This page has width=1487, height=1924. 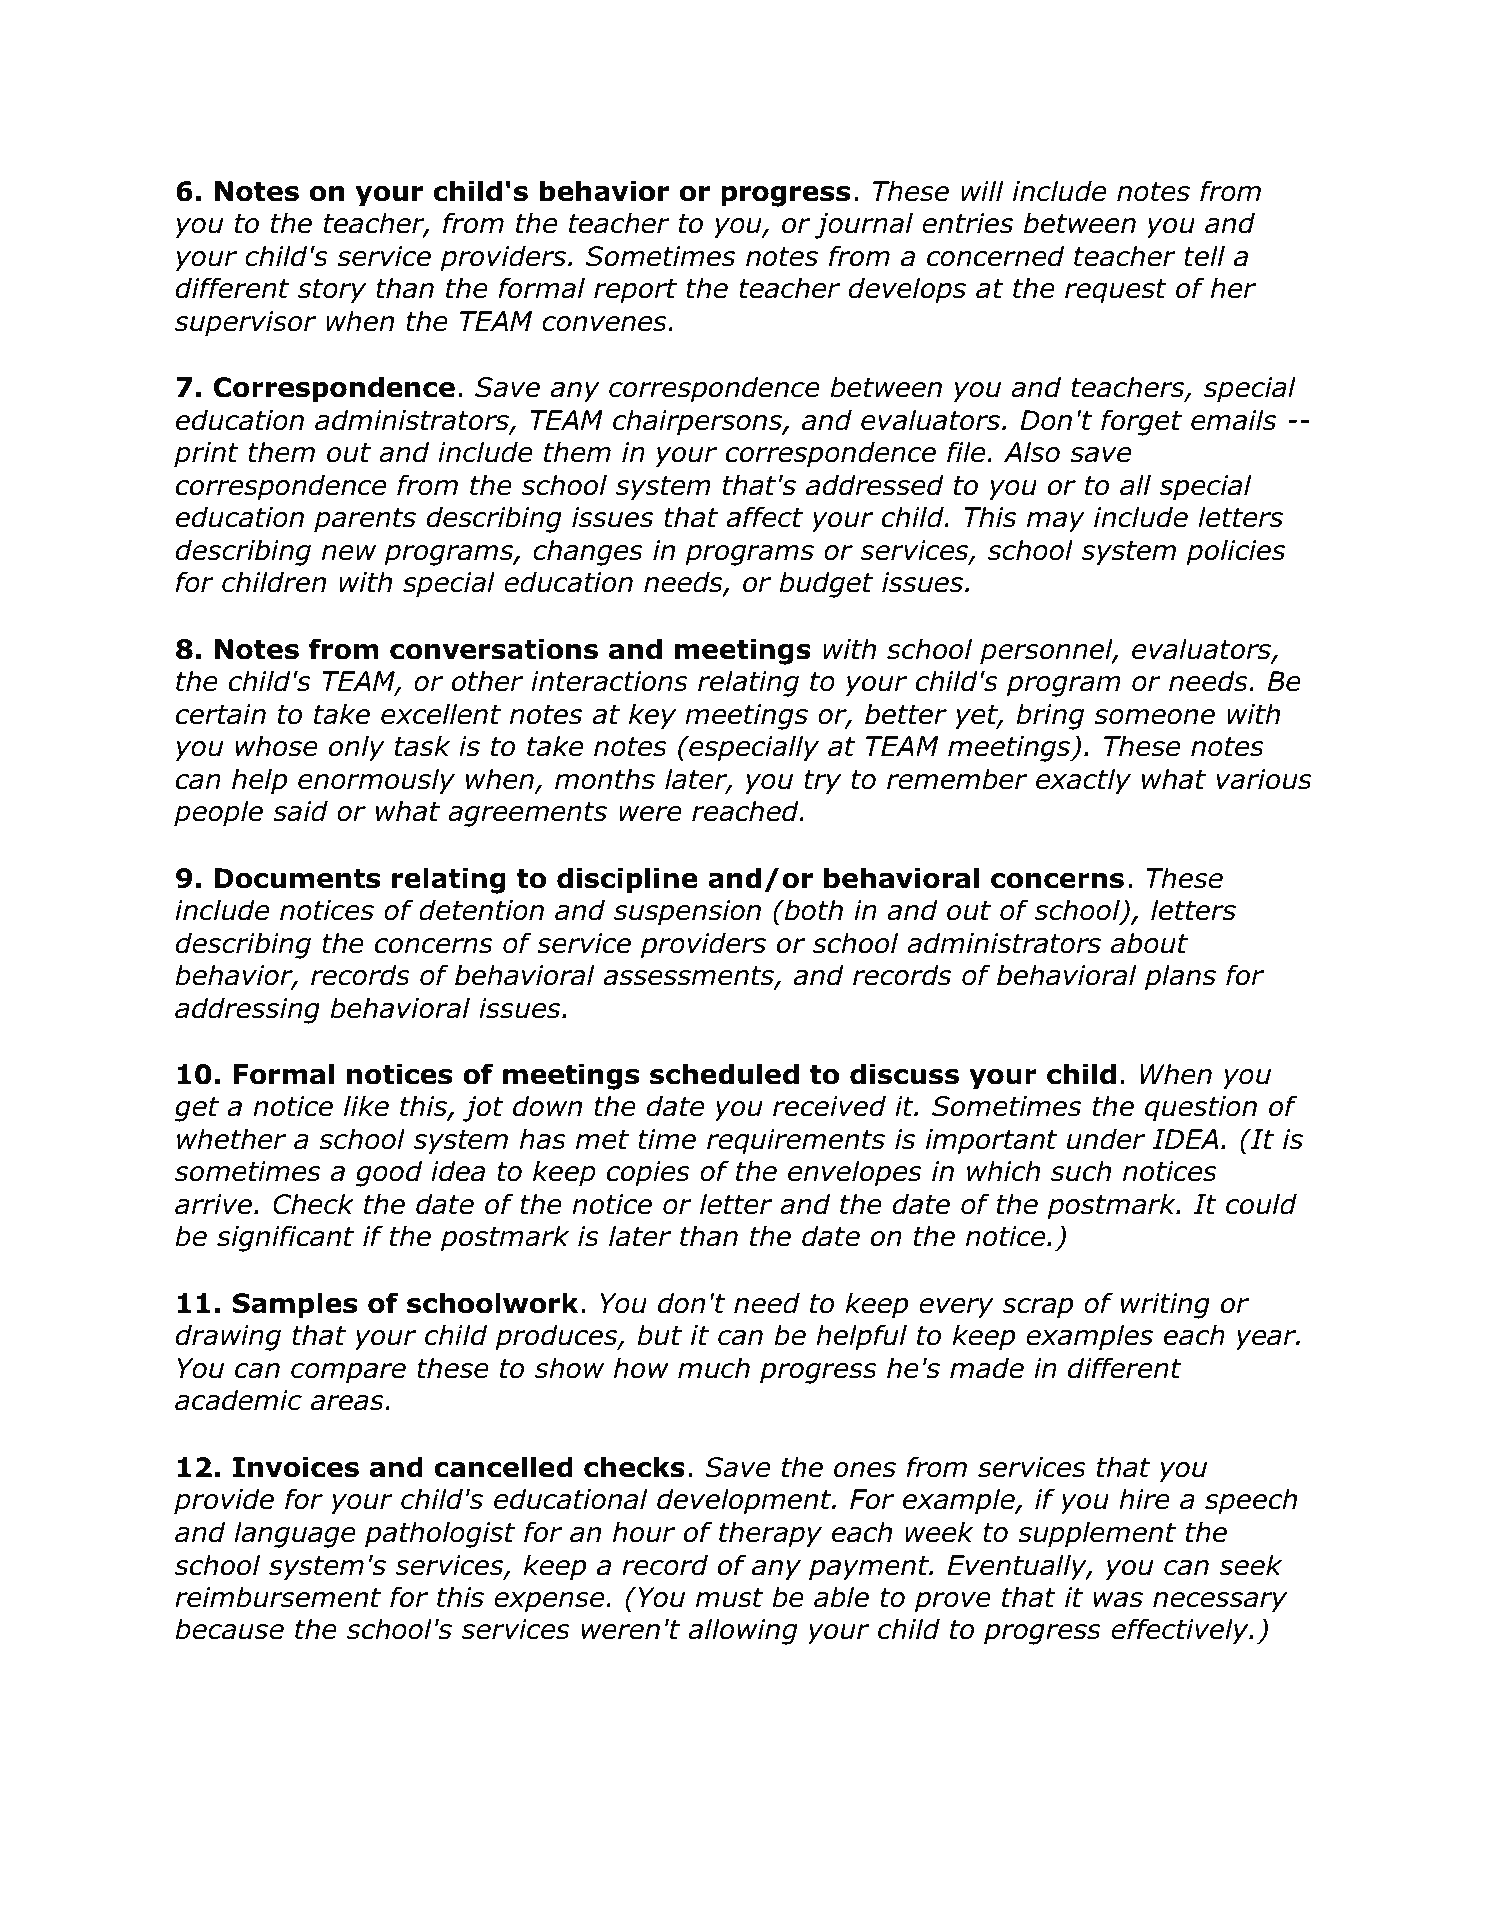 What do you see at coordinates (278, 1597) in the page?
I see `reimbursement` at bounding box center [278, 1597].
